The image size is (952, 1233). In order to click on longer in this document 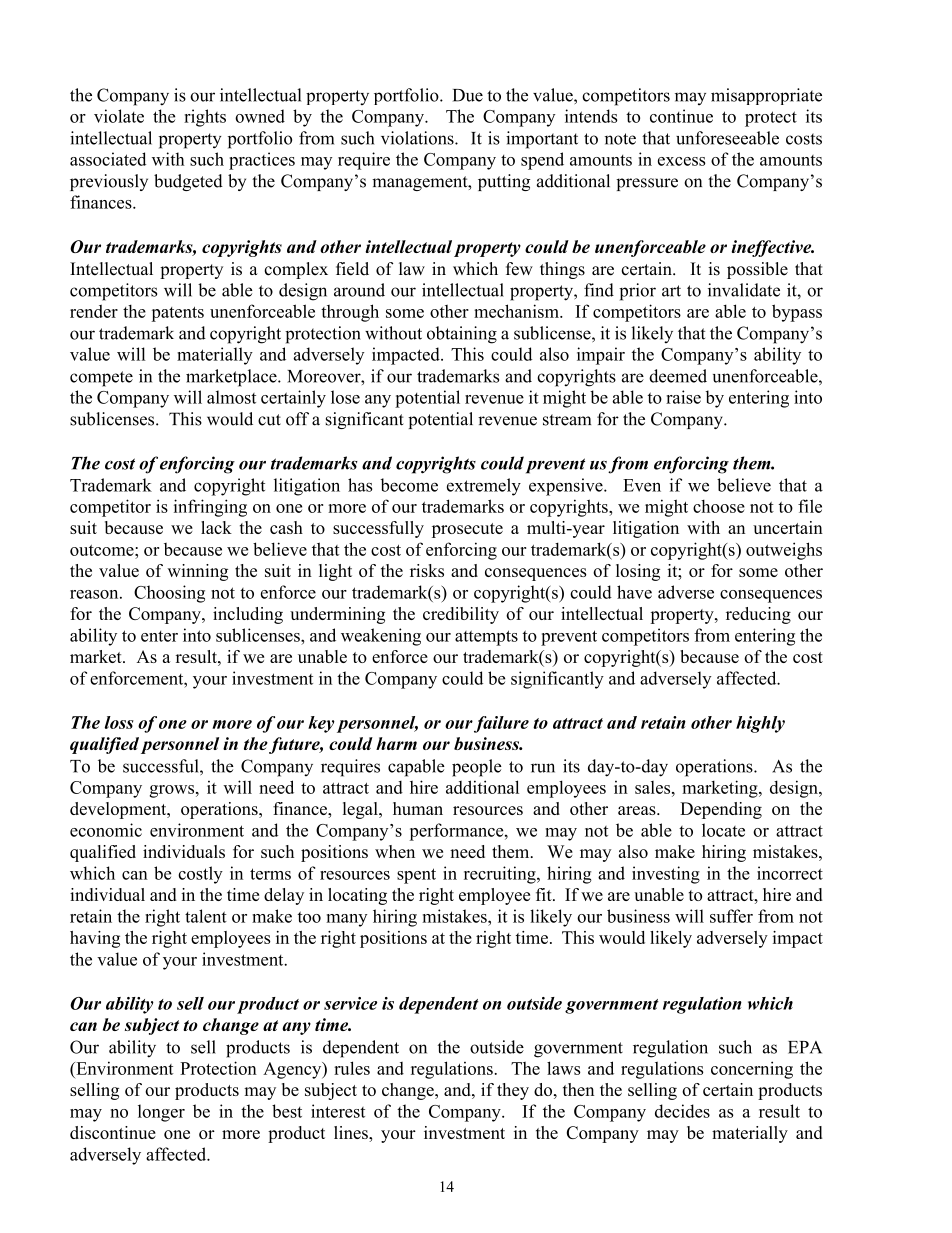, I will do `click(161, 1113)`.
